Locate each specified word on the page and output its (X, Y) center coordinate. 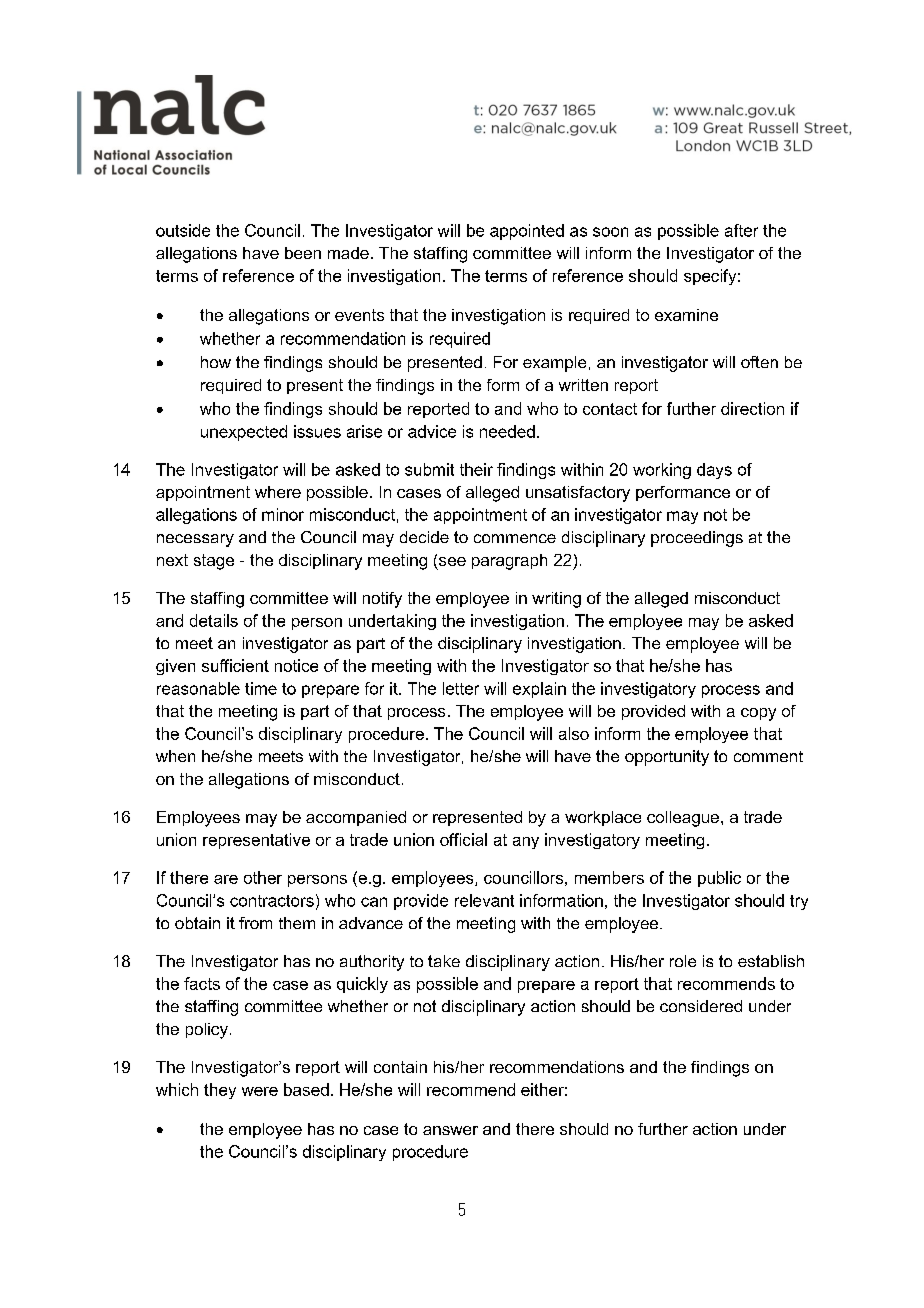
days (714, 471)
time (261, 688)
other (263, 877)
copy (758, 714)
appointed (527, 232)
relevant (484, 900)
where (278, 492)
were (260, 1091)
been (303, 253)
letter (461, 688)
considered (701, 1006)
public (719, 879)
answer (450, 1130)
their (476, 469)
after (741, 230)
